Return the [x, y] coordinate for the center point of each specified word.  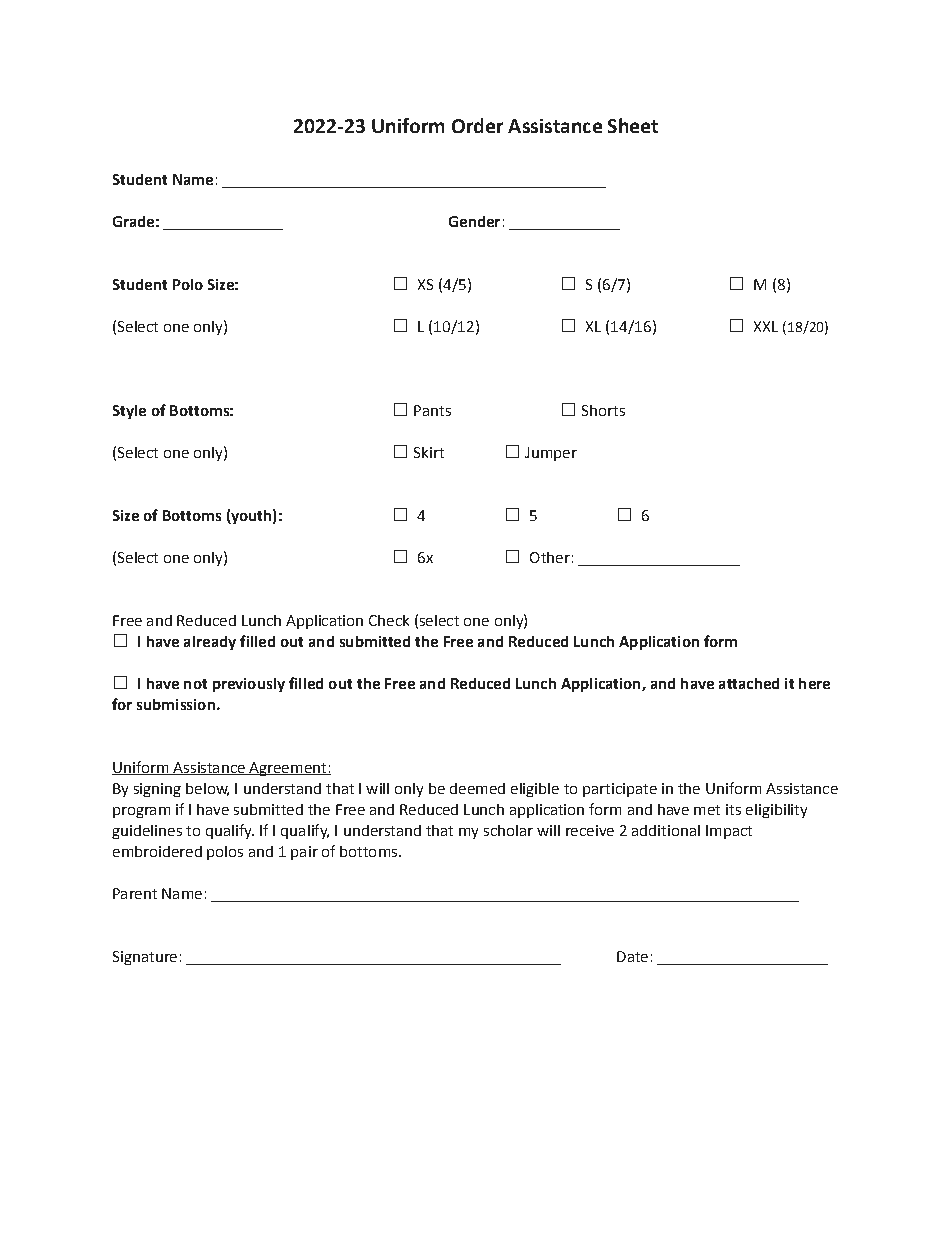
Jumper [551, 454]
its [733, 809]
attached [749, 683]
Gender [474, 221]
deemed [477, 788]
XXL [766, 326]
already [210, 643]
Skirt [429, 452]
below [207, 789]
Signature [145, 958]
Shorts [603, 410]
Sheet [633, 125]
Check [389, 620]
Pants [432, 410]
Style [129, 412]
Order [477, 125]
